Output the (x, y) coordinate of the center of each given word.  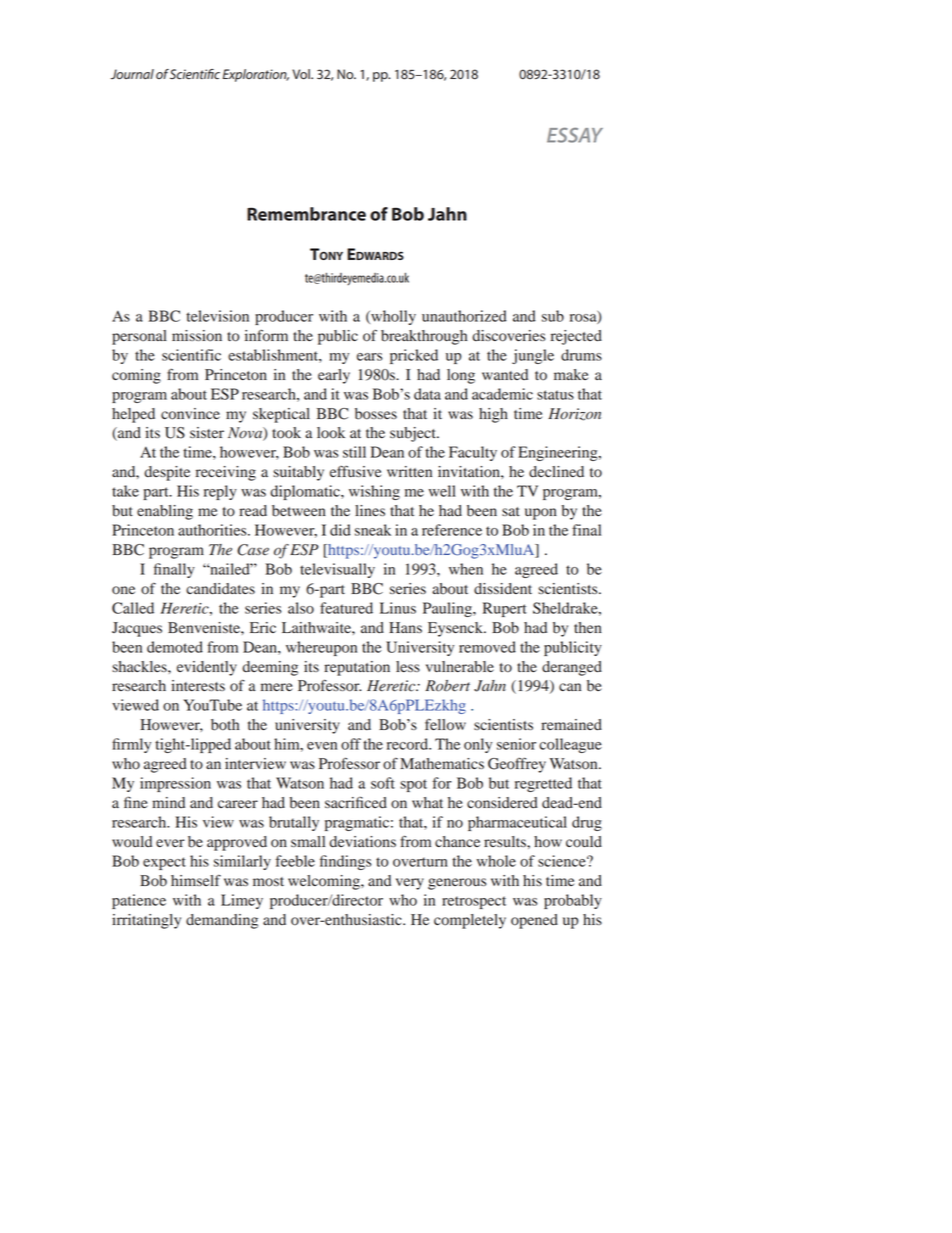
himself (196, 880)
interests (198, 685)
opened (534, 921)
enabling (165, 512)
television (217, 316)
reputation (357, 668)
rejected (576, 337)
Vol (302, 74)
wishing (374, 492)
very (410, 884)
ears (370, 357)
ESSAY (575, 135)
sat (511, 511)
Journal (132, 74)
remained (571, 725)
